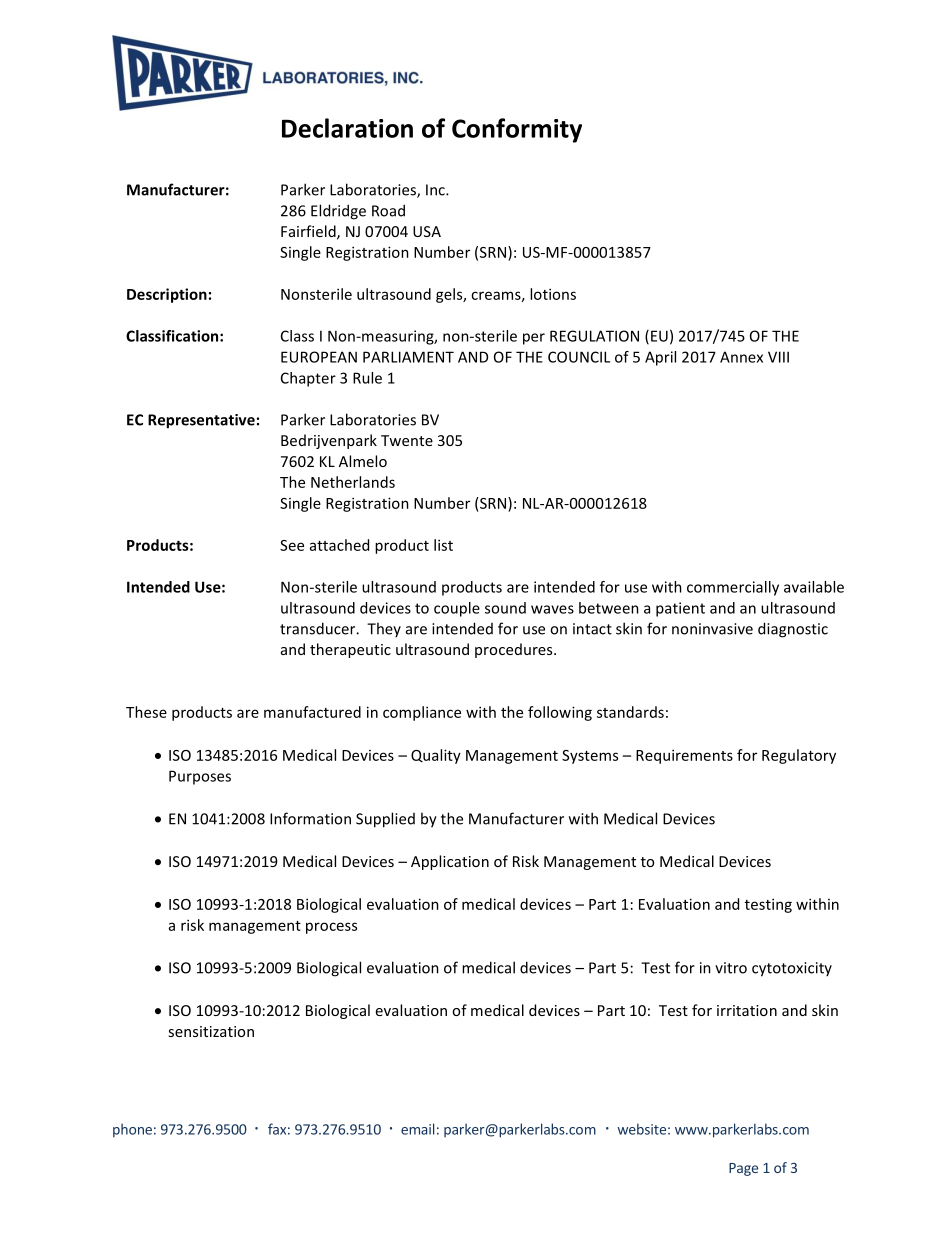  What do you see at coordinates (443, 545) in the screenshot?
I see `list` at bounding box center [443, 545].
